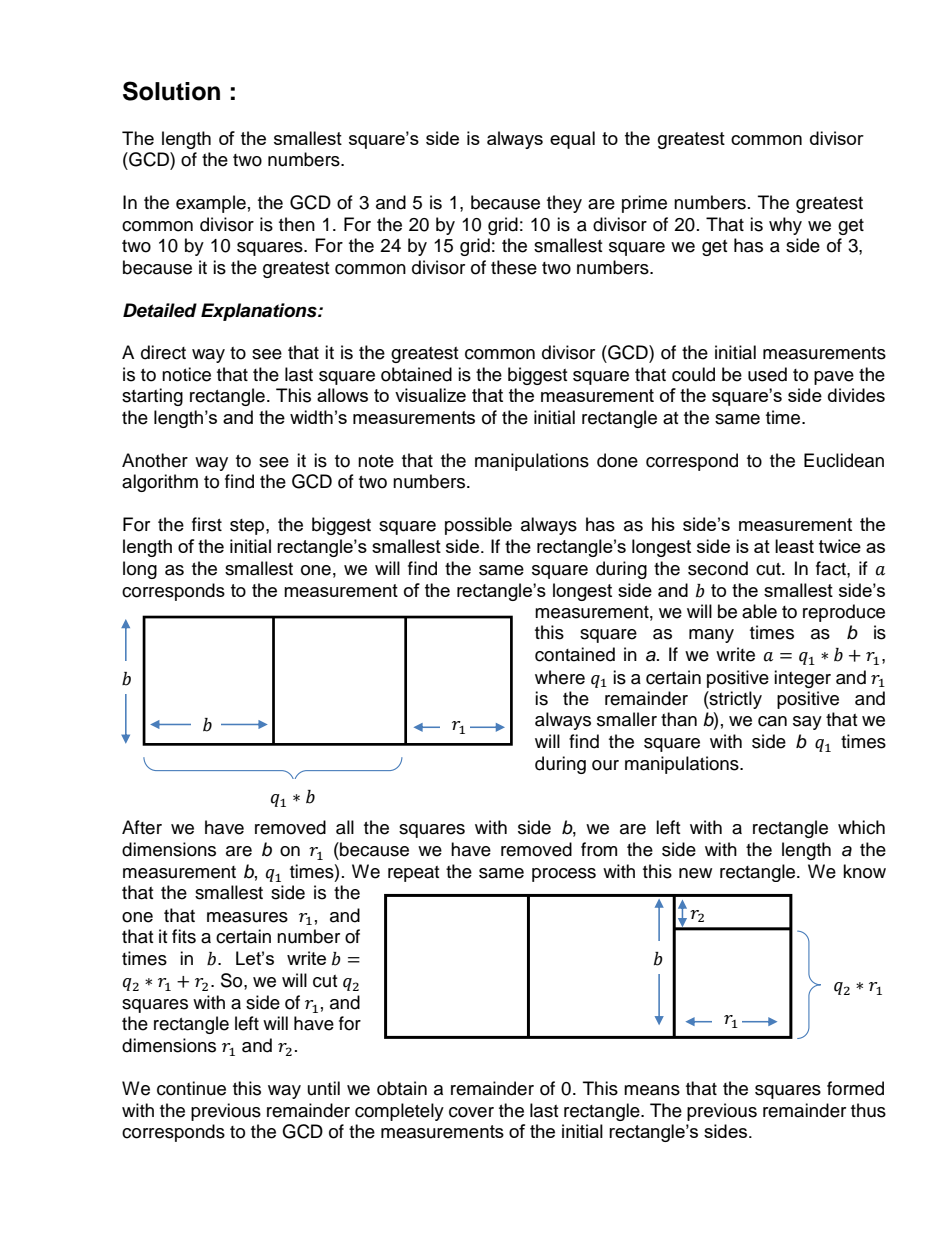  I want to click on able, so click(759, 611).
